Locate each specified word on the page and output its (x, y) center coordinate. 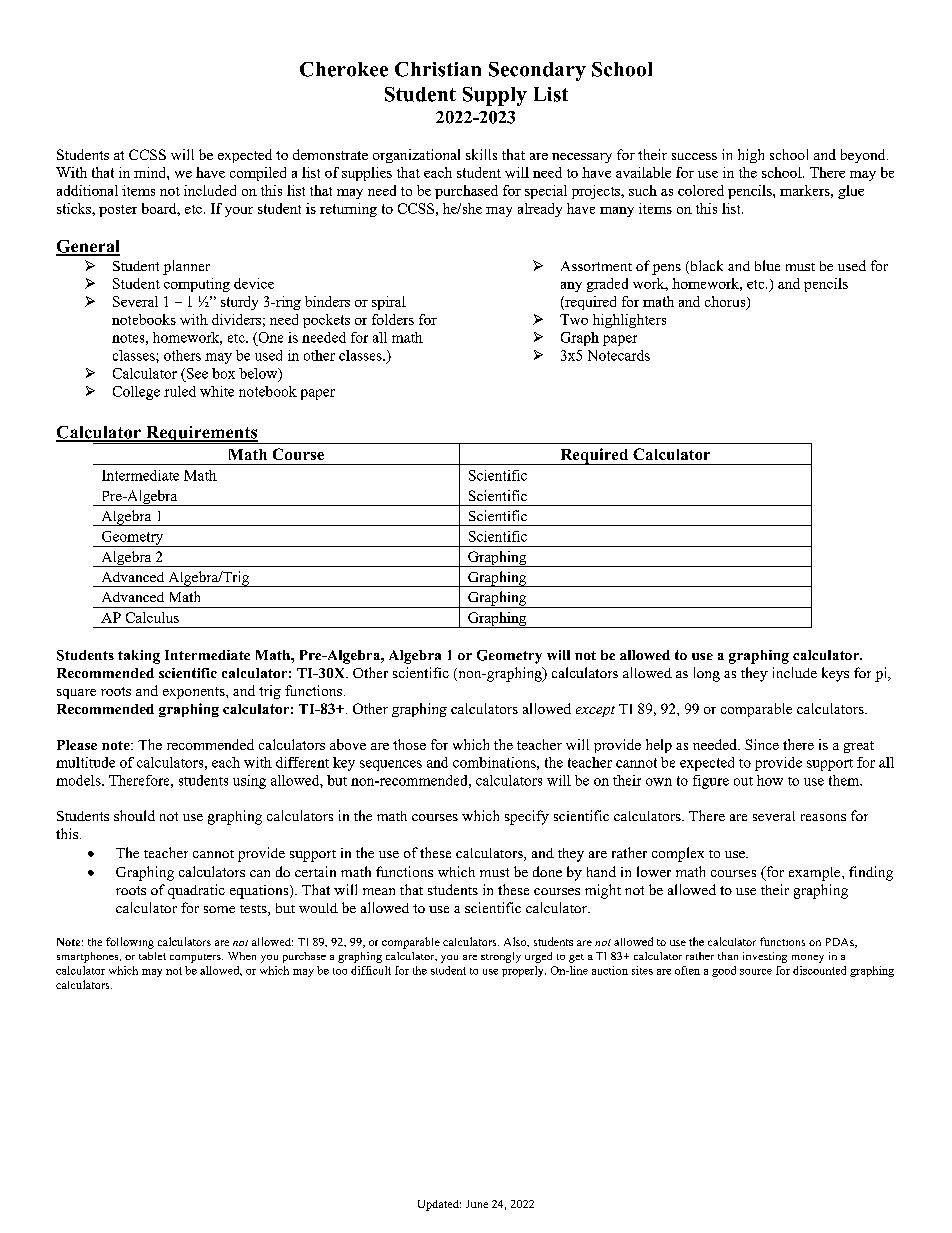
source (756, 972)
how (770, 780)
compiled (258, 174)
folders (393, 319)
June (477, 1204)
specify (527, 817)
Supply (495, 96)
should (134, 815)
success (694, 156)
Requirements (201, 435)
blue (767, 265)
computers (196, 958)
